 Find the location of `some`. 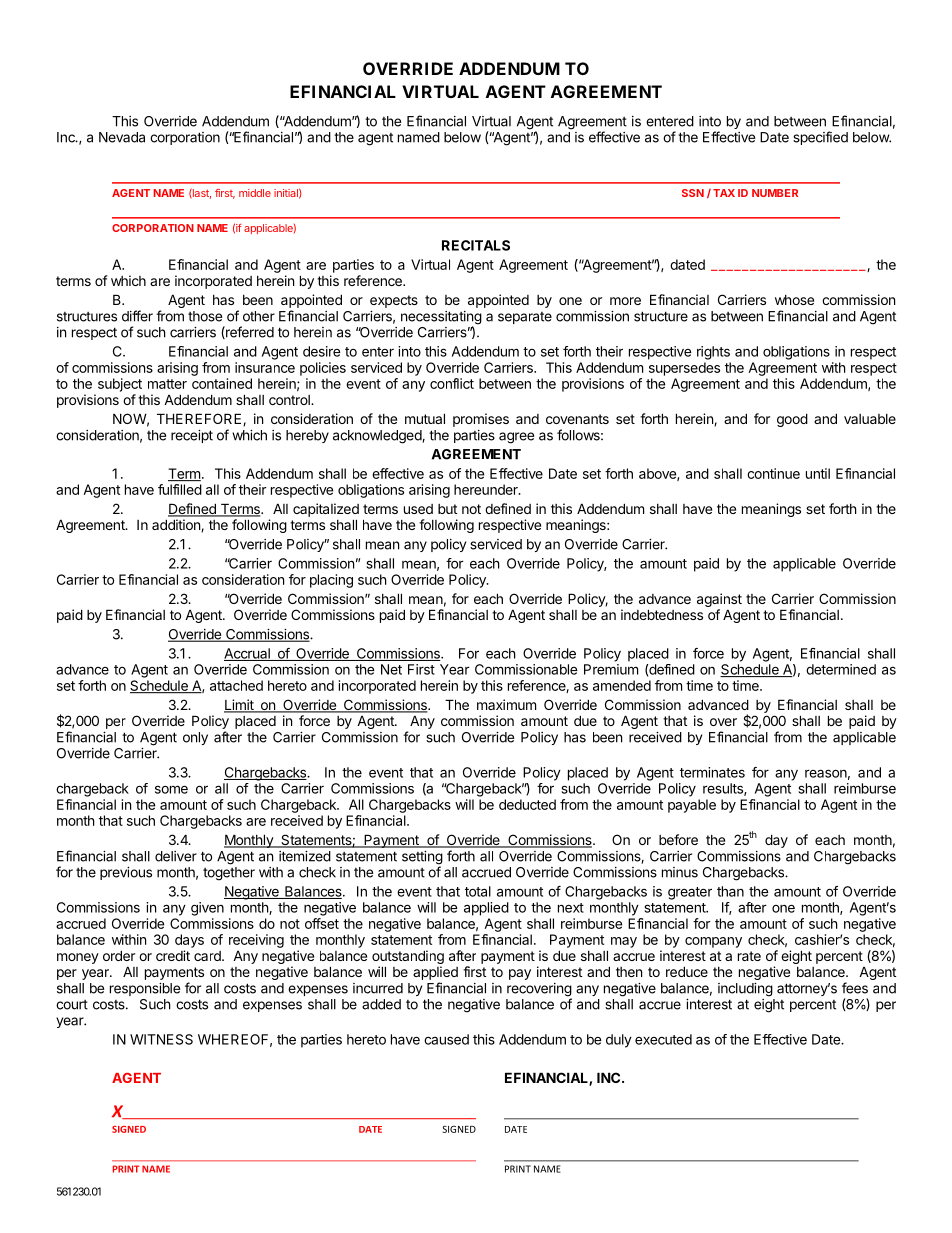

some is located at coordinates (171, 789).
